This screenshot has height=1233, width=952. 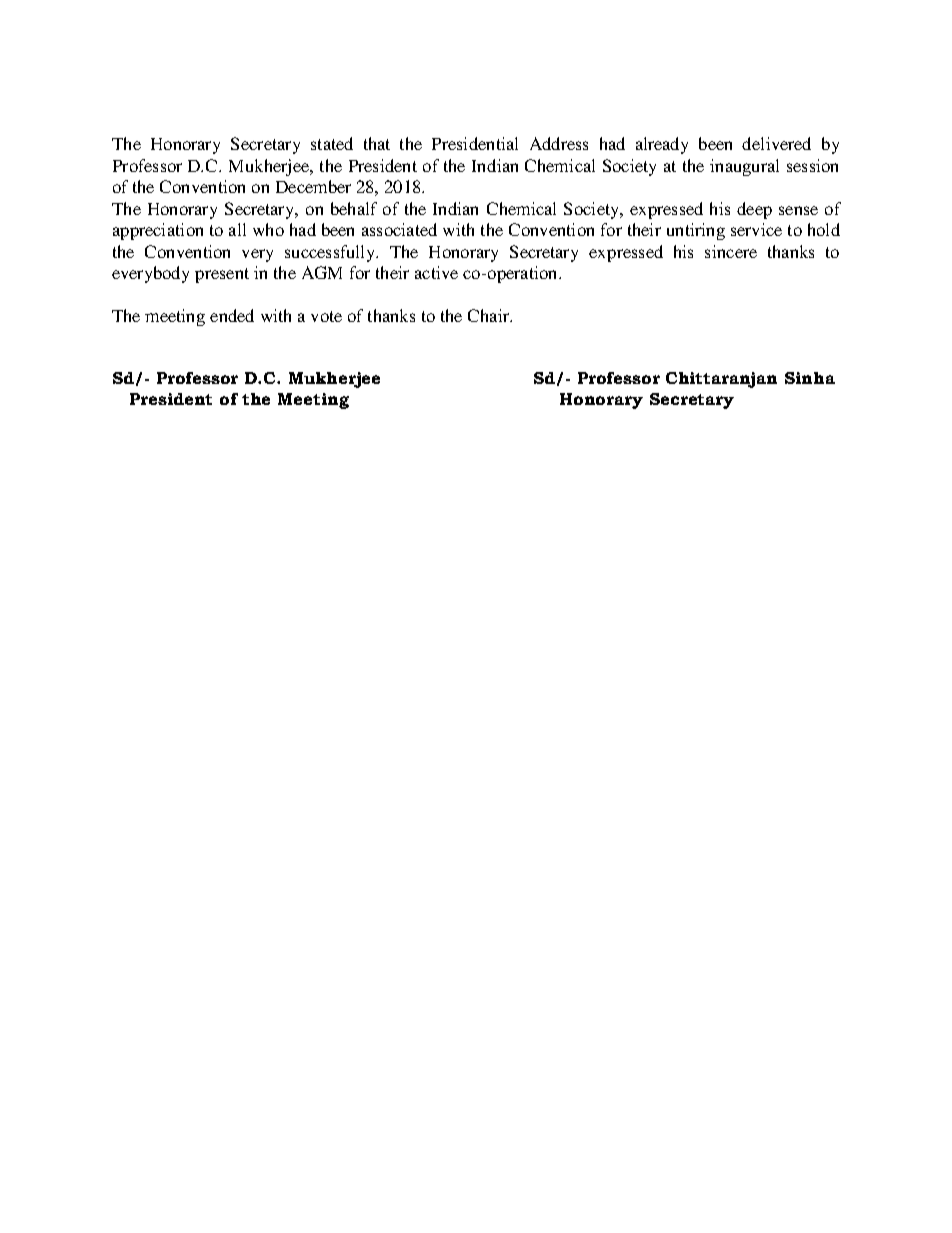 I want to click on associated, so click(x=399, y=229).
